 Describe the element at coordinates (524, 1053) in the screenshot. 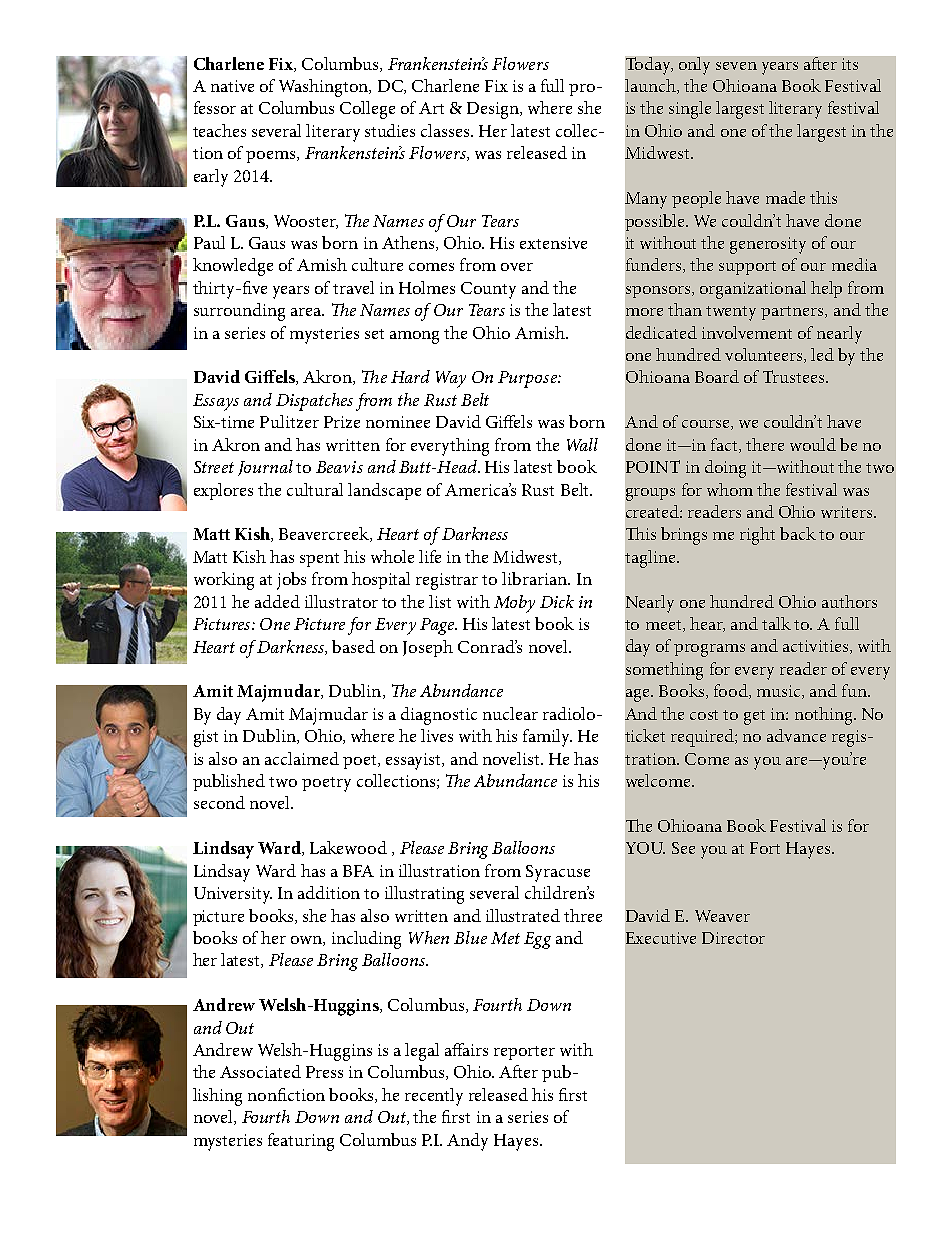

I see `reporter` at that location.
